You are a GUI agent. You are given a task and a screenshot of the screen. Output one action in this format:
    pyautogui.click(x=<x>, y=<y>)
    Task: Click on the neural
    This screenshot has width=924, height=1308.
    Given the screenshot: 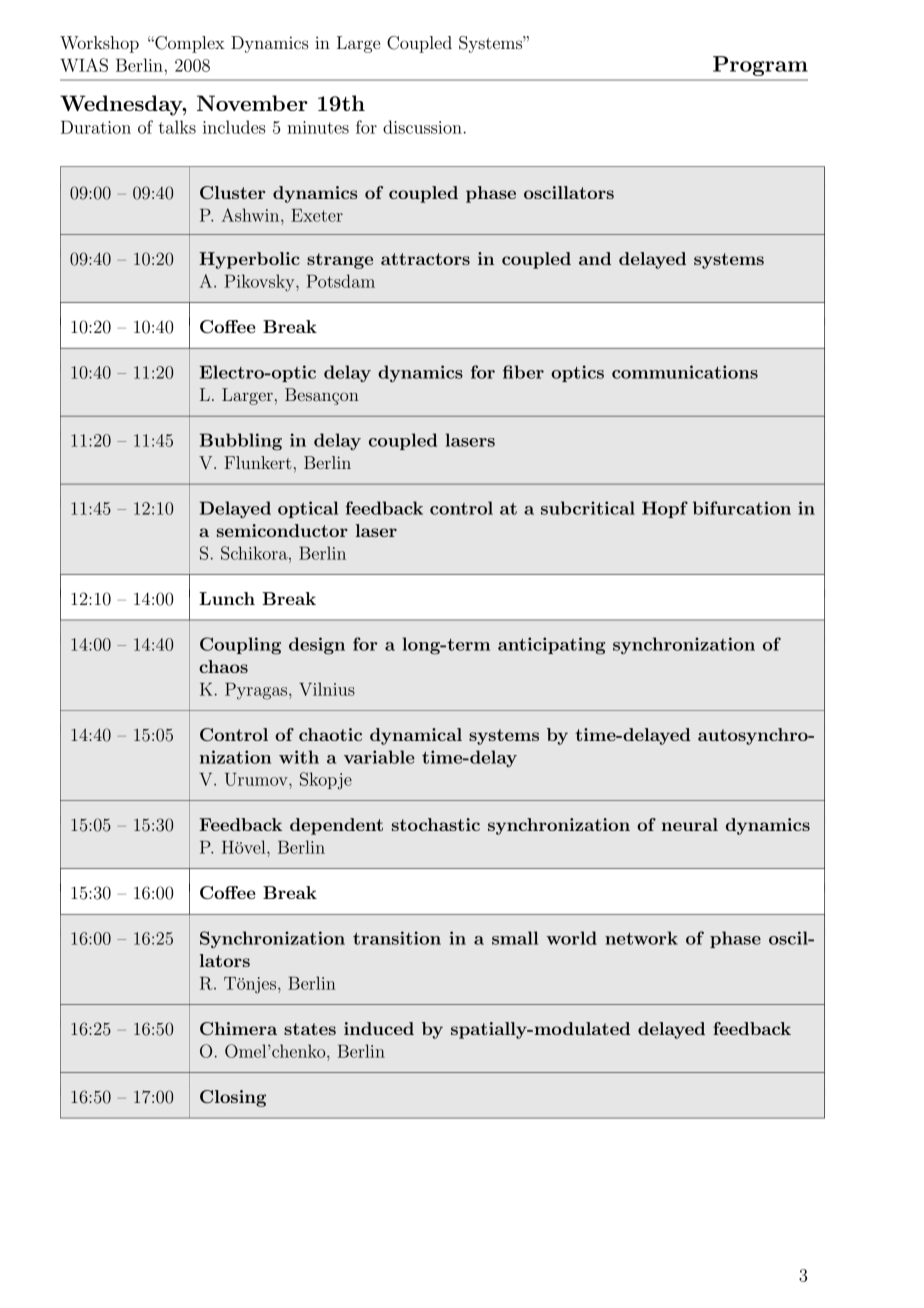 What is the action you would take?
    pyautogui.click(x=690, y=824)
